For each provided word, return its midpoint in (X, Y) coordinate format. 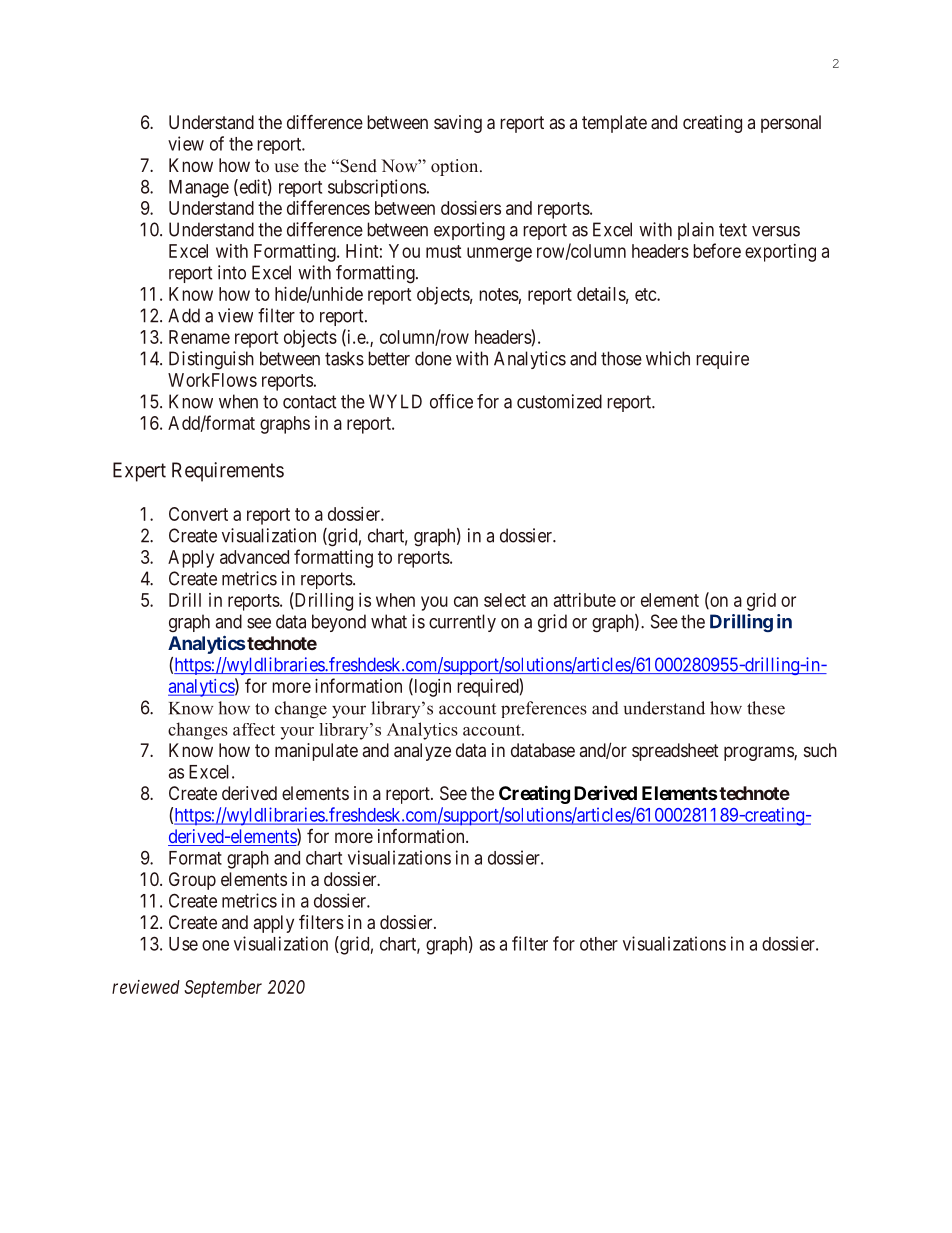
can (466, 601)
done (433, 358)
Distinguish (211, 360)
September (223, 989)
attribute (585, 600)
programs (759, 753)
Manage (199, 189)
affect (254, 729)
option (456, 167)
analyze (422, 752)
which (668, 358)
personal (791, 124)
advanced (254, 557)
